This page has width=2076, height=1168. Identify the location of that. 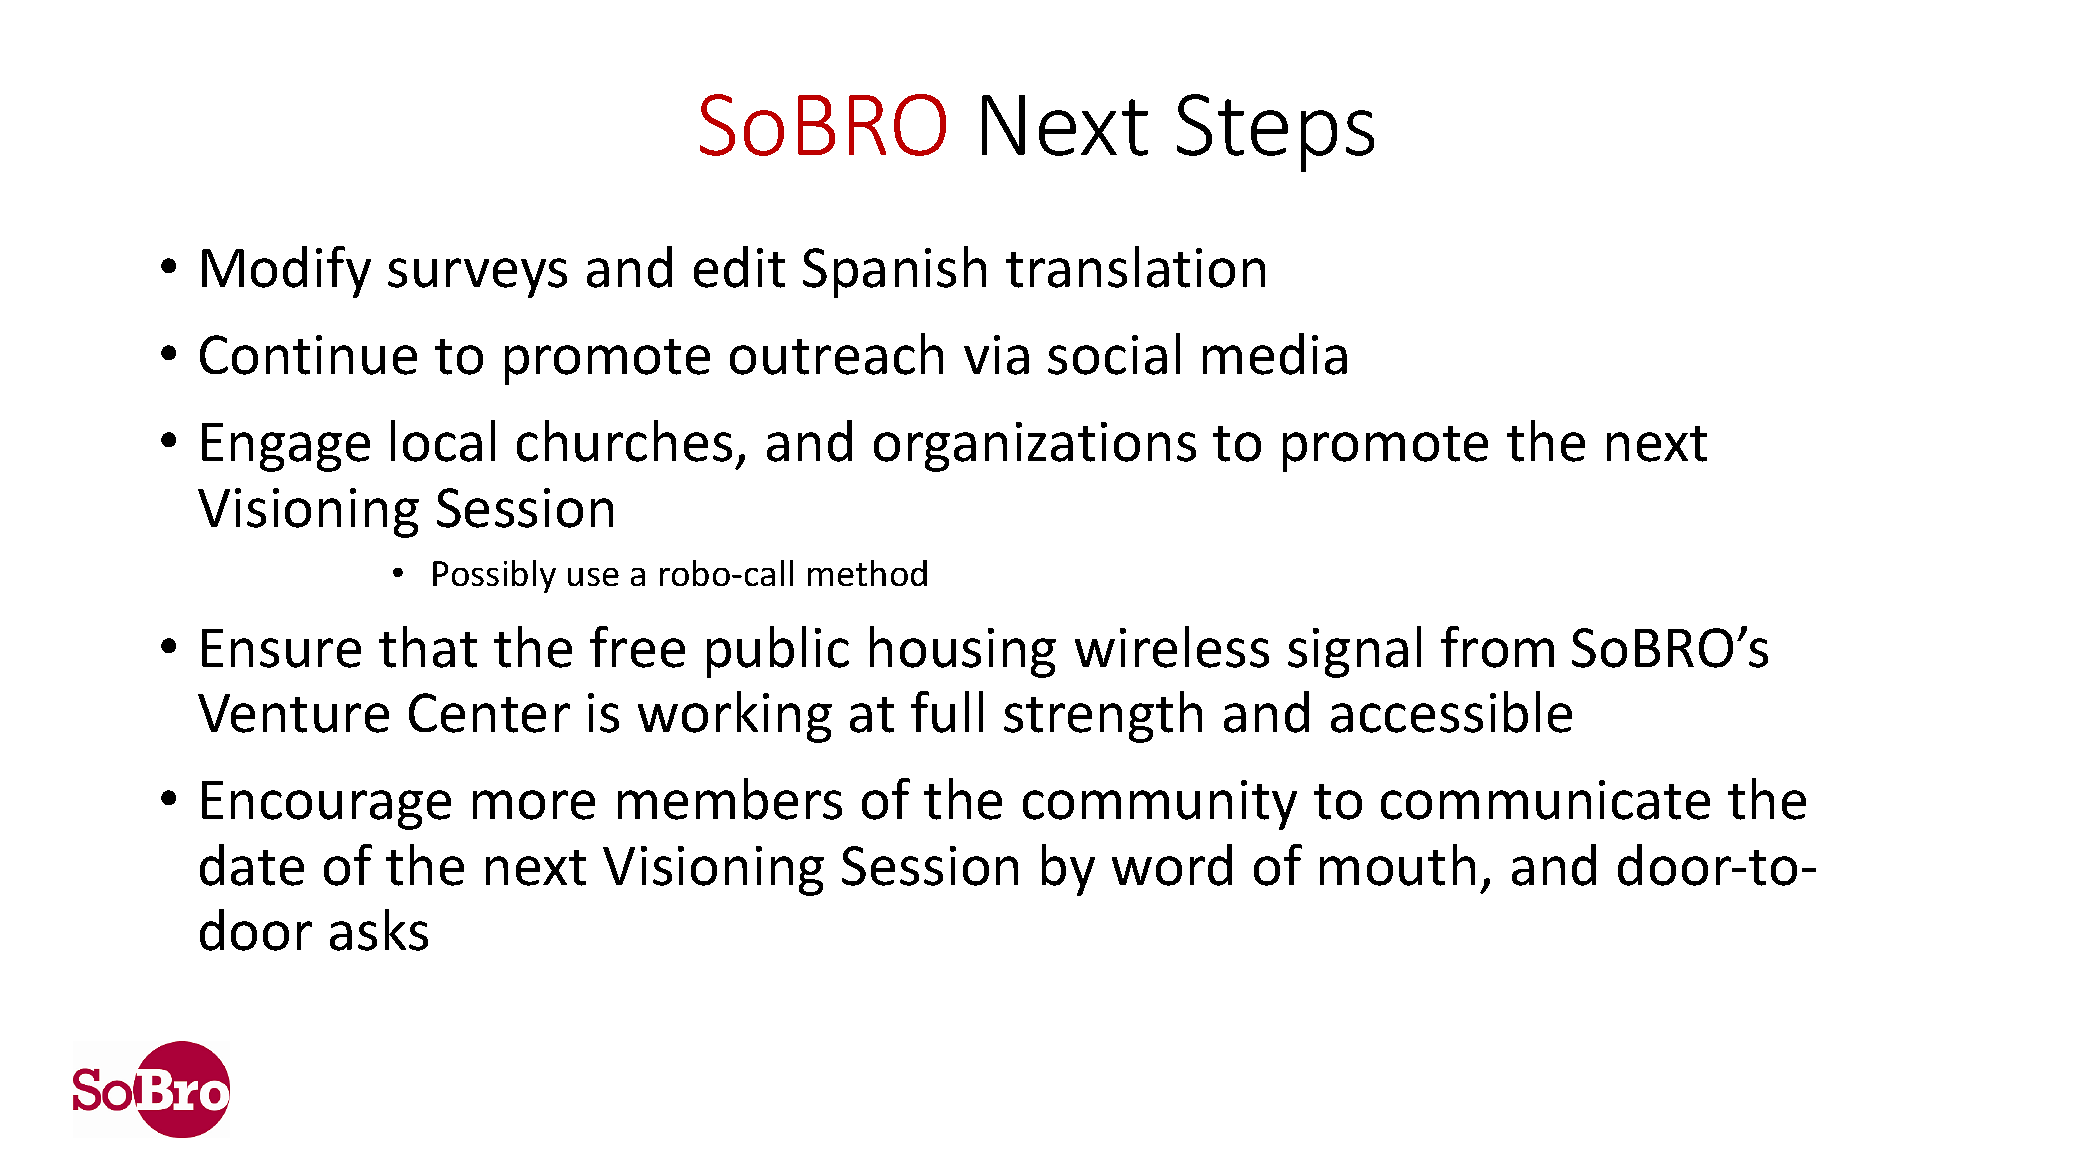
(428, 647).
